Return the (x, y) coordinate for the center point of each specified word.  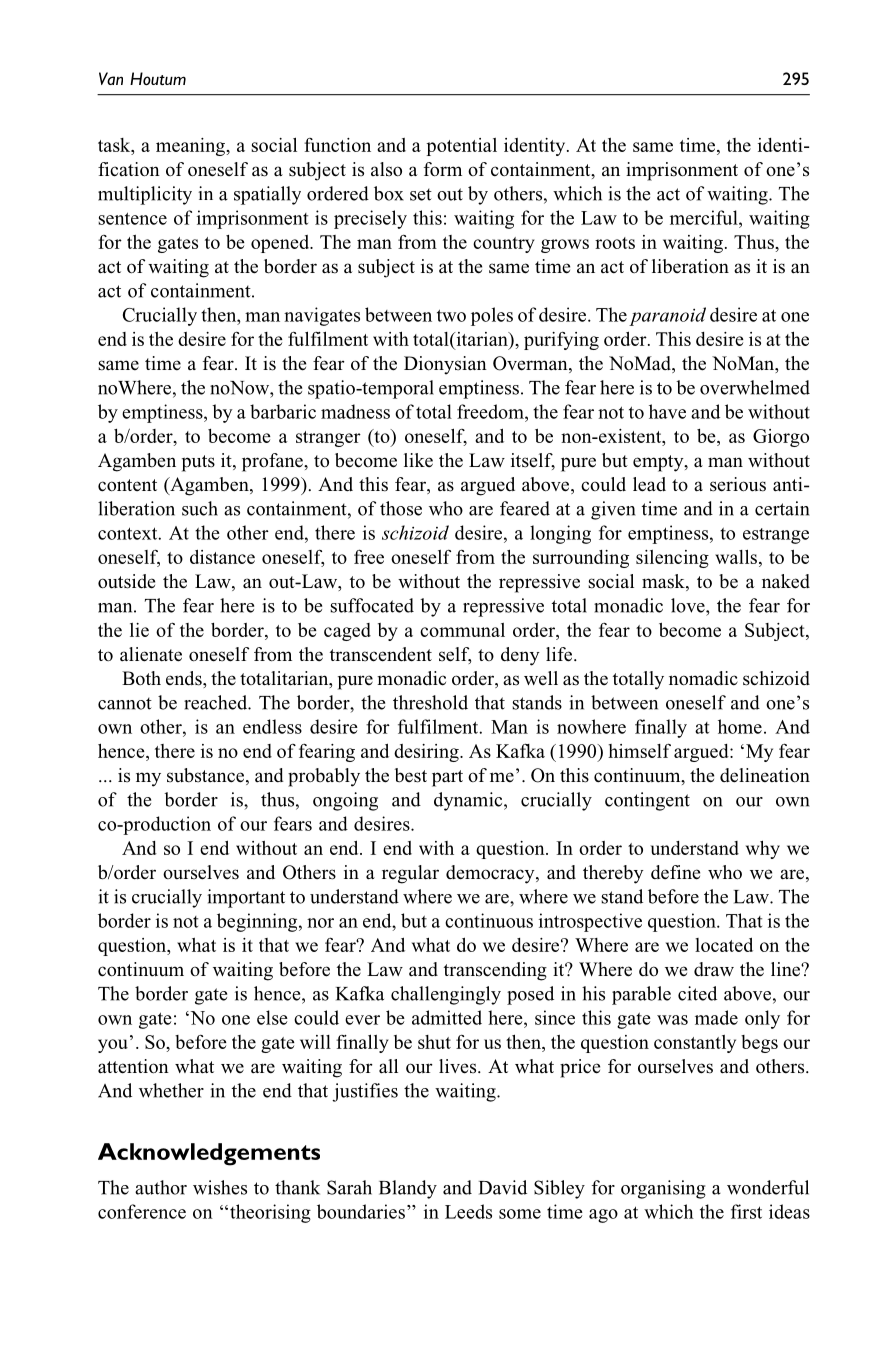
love (689, 605)
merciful (705, 217)
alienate (151, 654)
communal (462, 630)
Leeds (468, 1211)
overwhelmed (755, 387)
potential (461, 147)
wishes (220, 1187)
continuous (489, 920)
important (246, 898)
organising (663, 1189)
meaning (192, 147)
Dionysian (445, 365)
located (724, 944)
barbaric (283, 411)
